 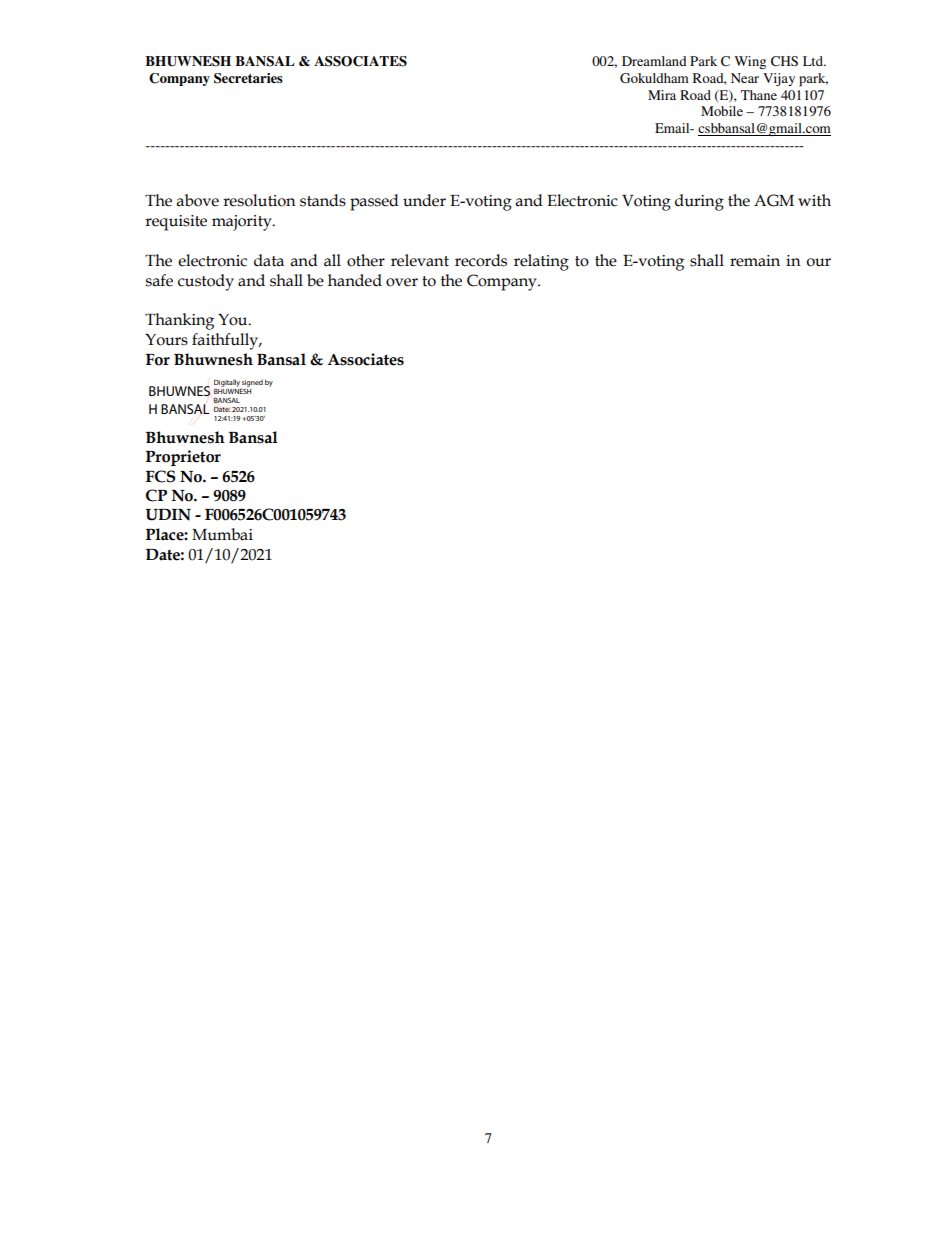 I want to click on Dreamland, so click(x=654, y=61).
